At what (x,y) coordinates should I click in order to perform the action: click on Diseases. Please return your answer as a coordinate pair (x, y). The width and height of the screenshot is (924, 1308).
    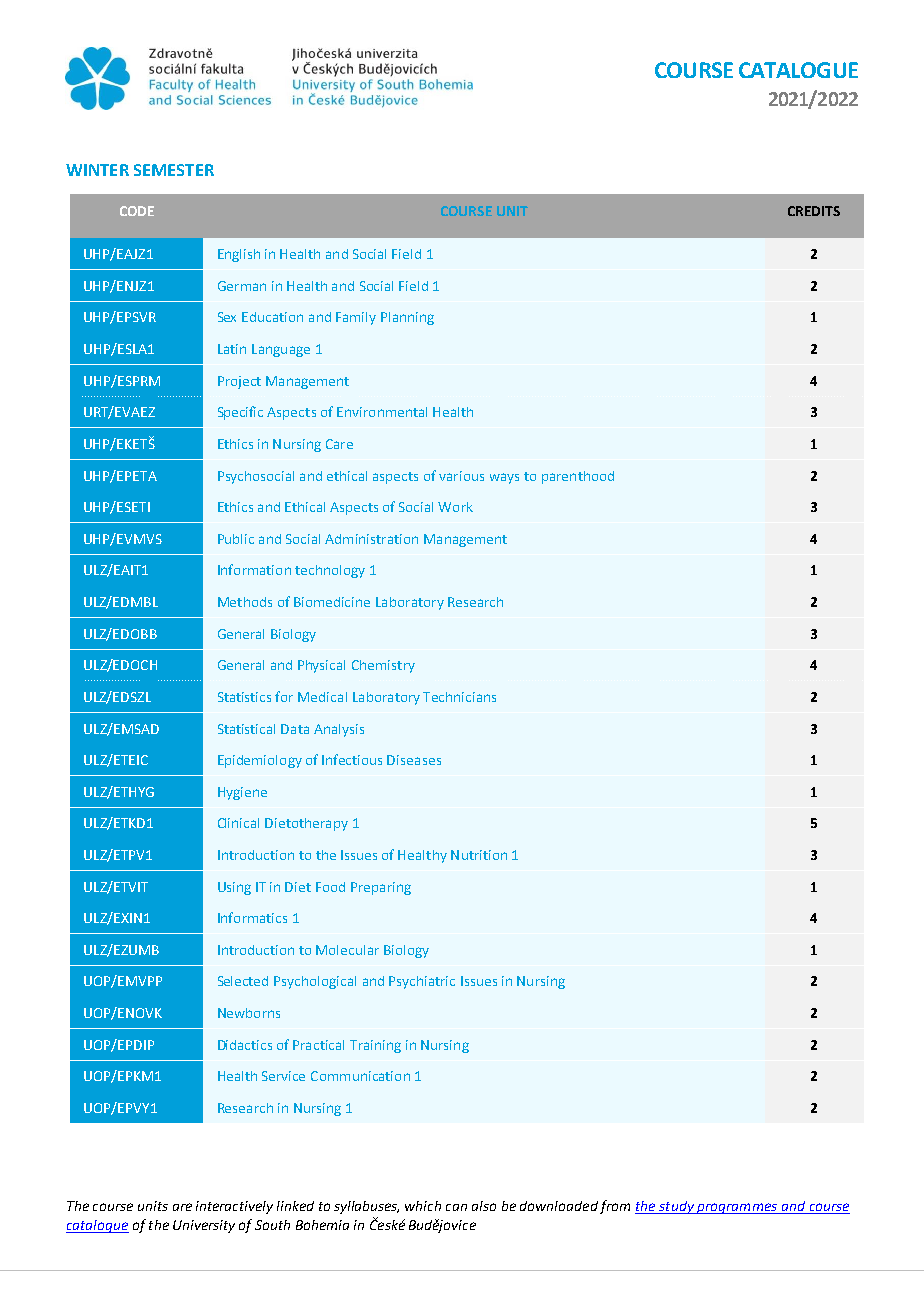
    Looking at the image, I should click on (414, 760).
